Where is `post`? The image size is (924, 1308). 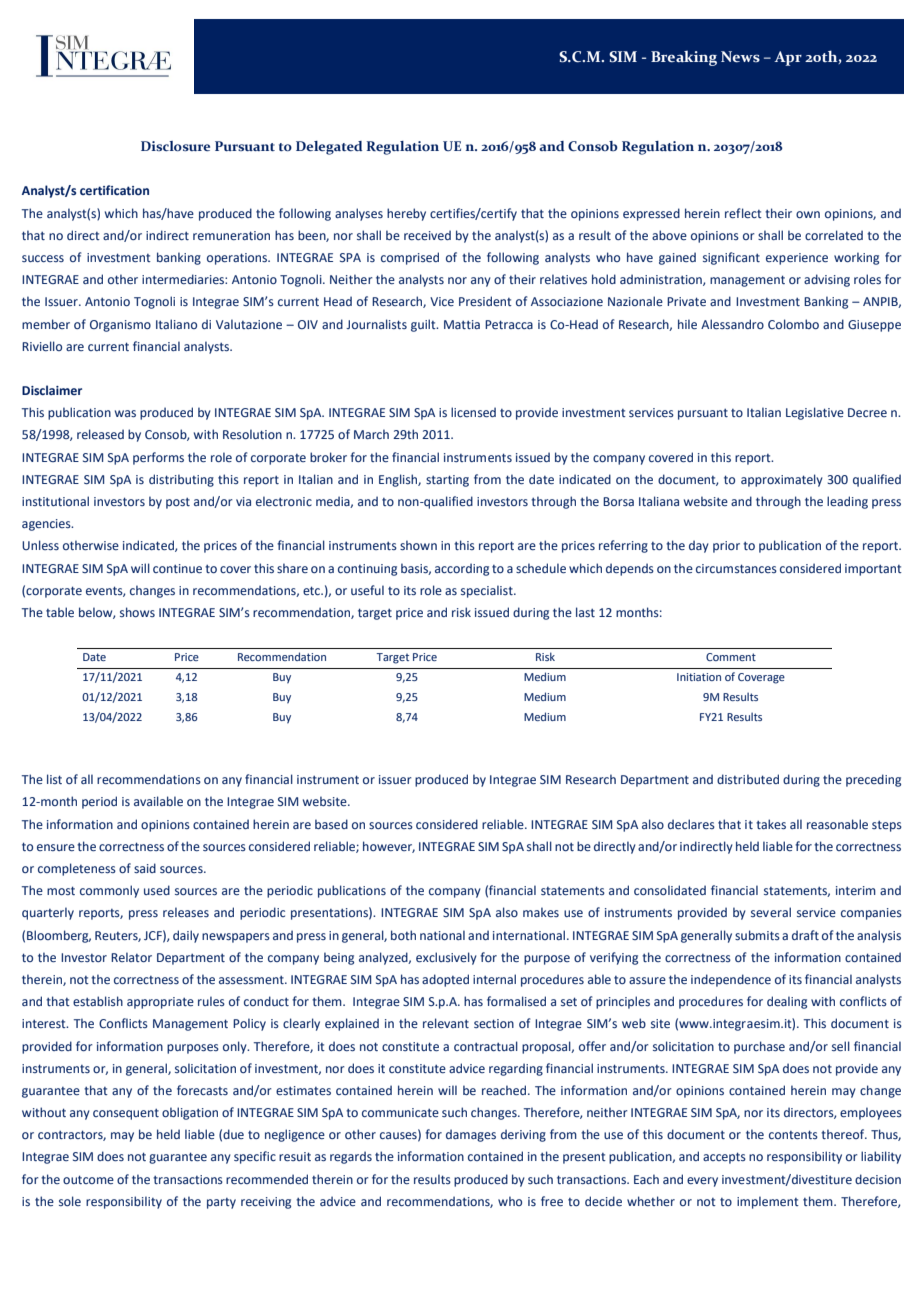 post is located at coordinates (178, 503).
